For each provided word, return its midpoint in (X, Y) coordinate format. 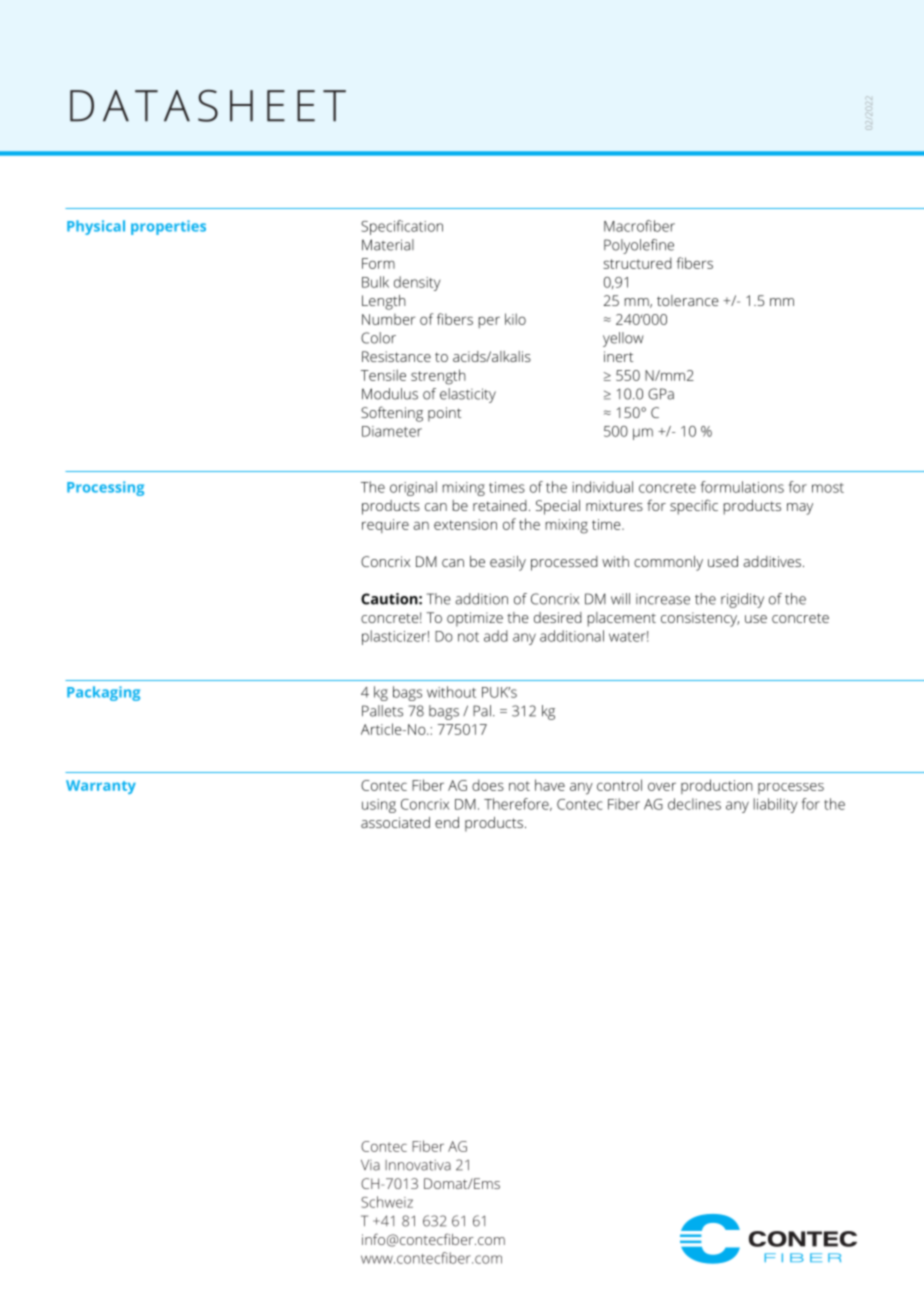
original (413, 488)
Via (370, 1165)
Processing (105, 488)
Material (388, 245)
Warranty (101, 787)
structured (638, 263)
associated (395, 822)
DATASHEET (208, 105)
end (447, 822)
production (717, 786)
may (800, 509)
